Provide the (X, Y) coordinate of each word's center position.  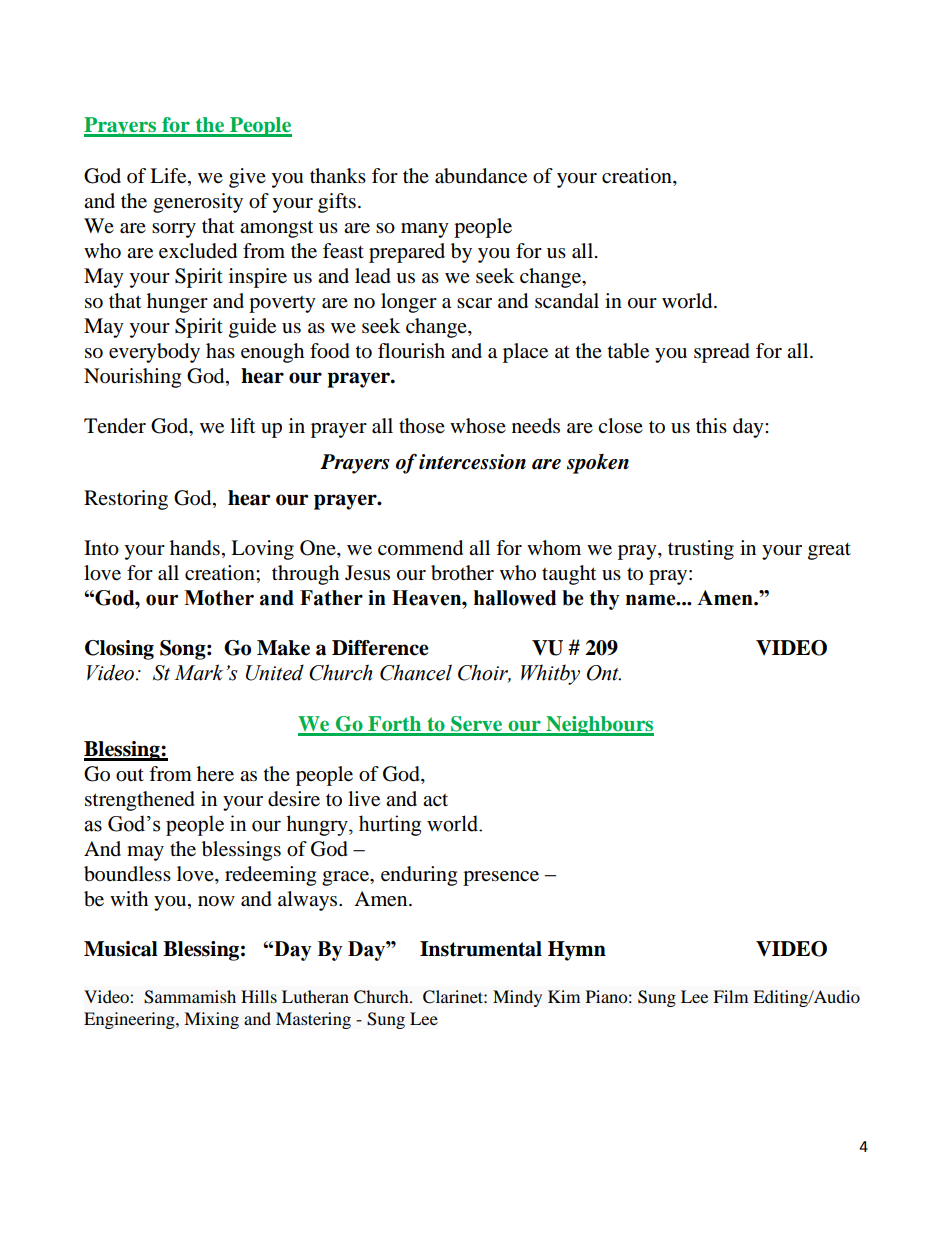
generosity (198, 203)
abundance (481, 176)
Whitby (550, 674)
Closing (119, 650)
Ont (604, 673)
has (220, 350)
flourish (411, 351)
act (435, 800)
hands (195, 548)
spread (722, 353)
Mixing (211, 1020)
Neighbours (599, 726)
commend (420, 548)
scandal (567, 301)
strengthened (140, 801)
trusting (701, 550)
